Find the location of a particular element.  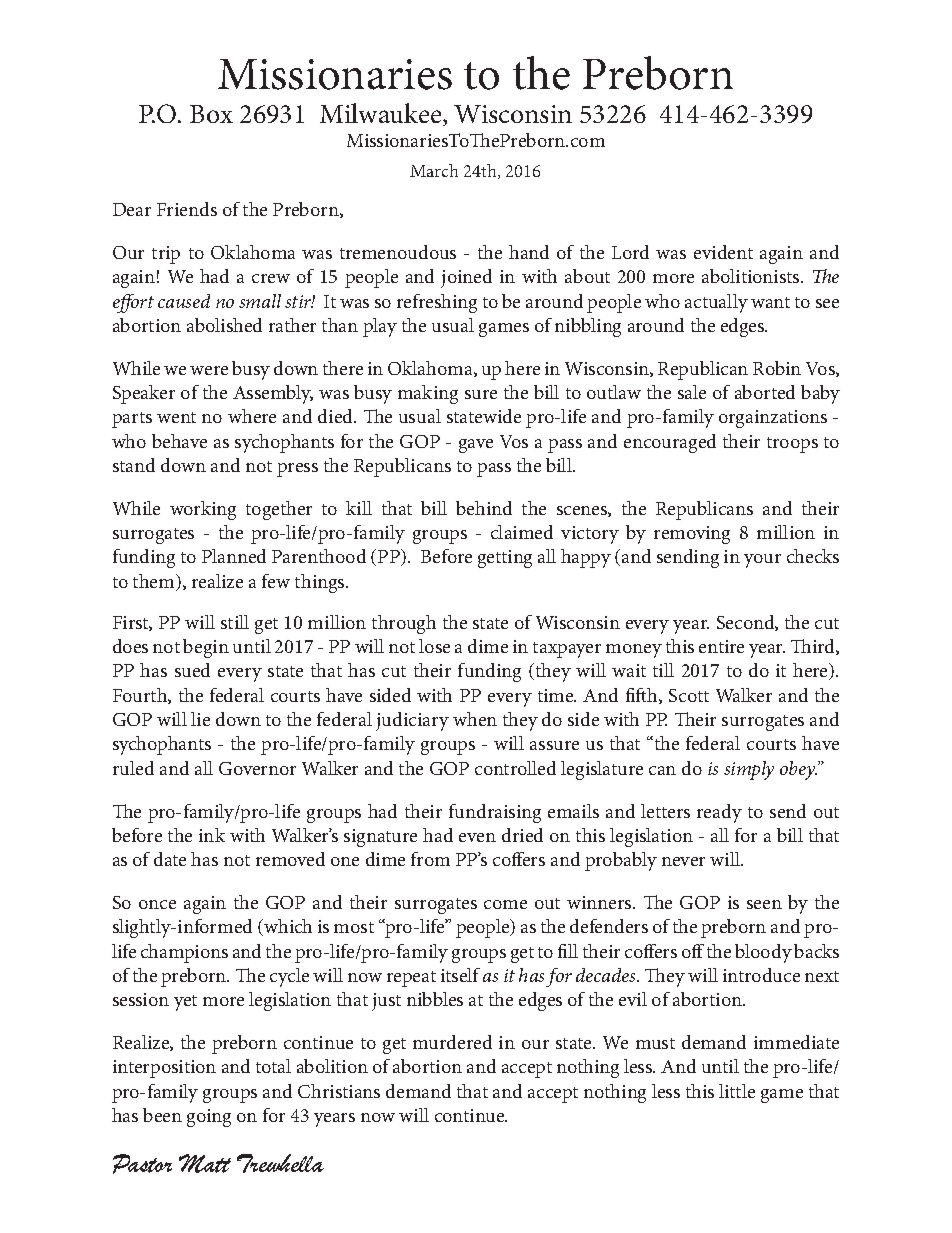

ink is located at coordinates (212, 835).
